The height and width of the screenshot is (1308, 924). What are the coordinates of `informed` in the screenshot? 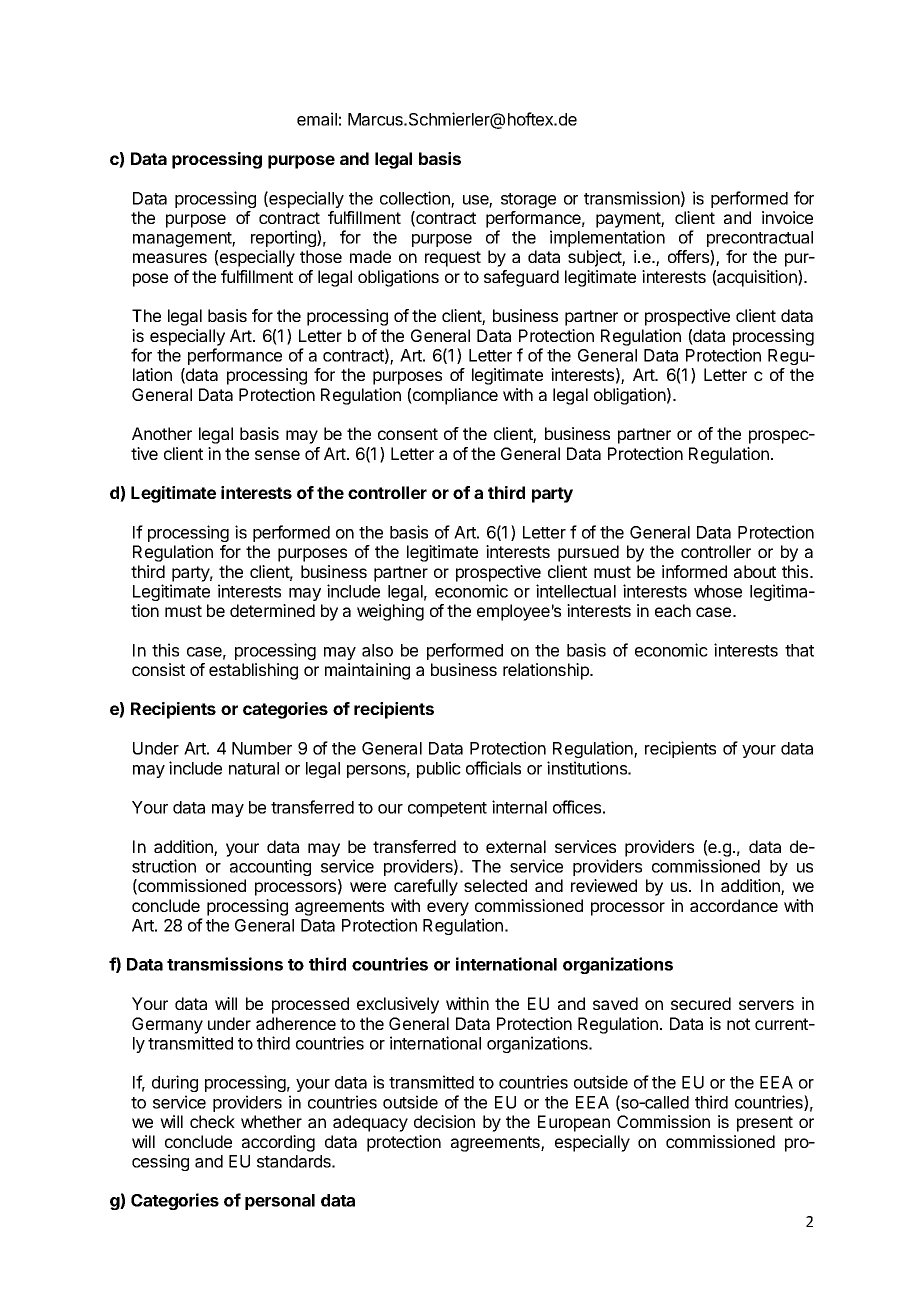 It's located at (694, 571).
